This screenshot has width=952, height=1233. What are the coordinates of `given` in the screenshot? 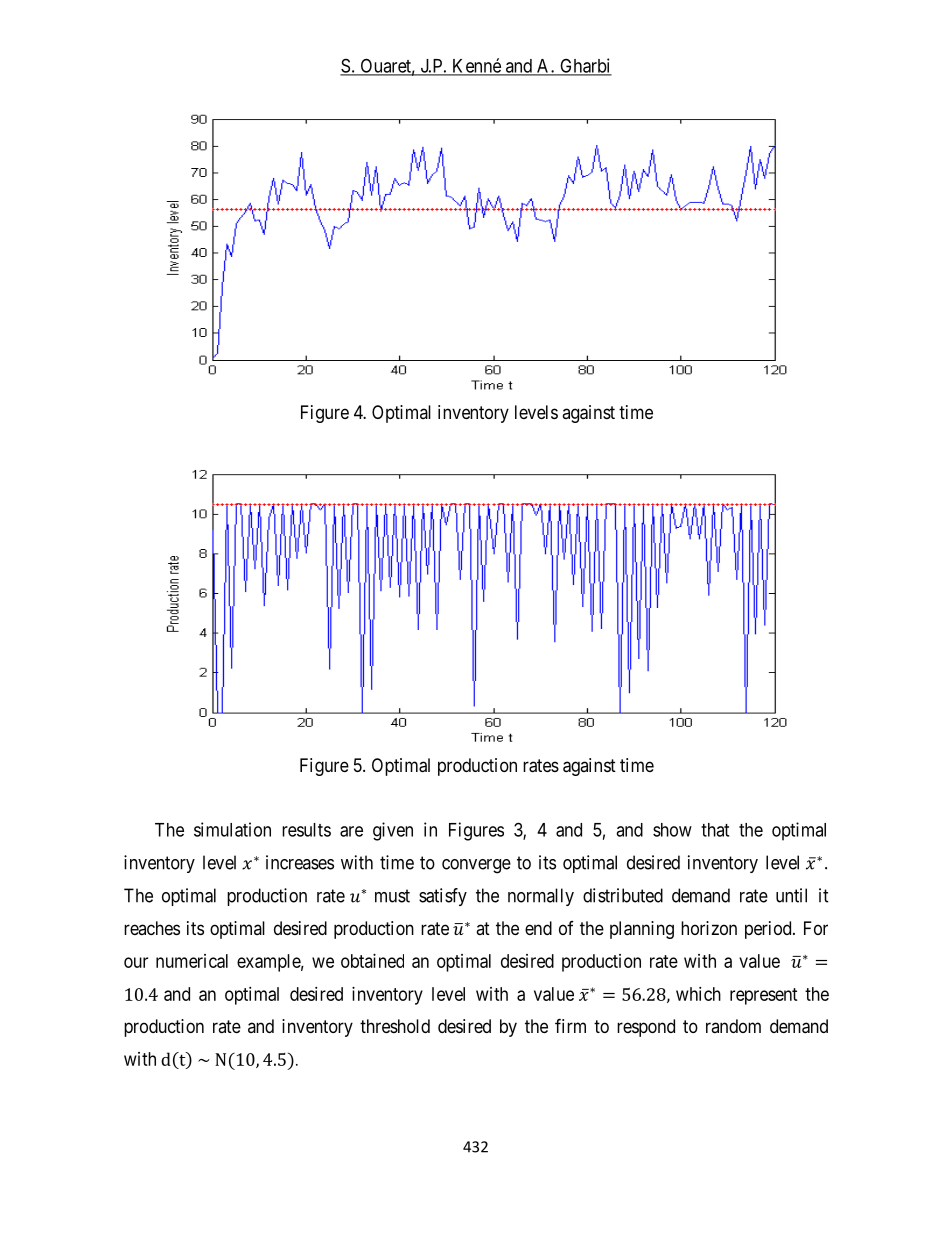 It's located at (393, 831).
